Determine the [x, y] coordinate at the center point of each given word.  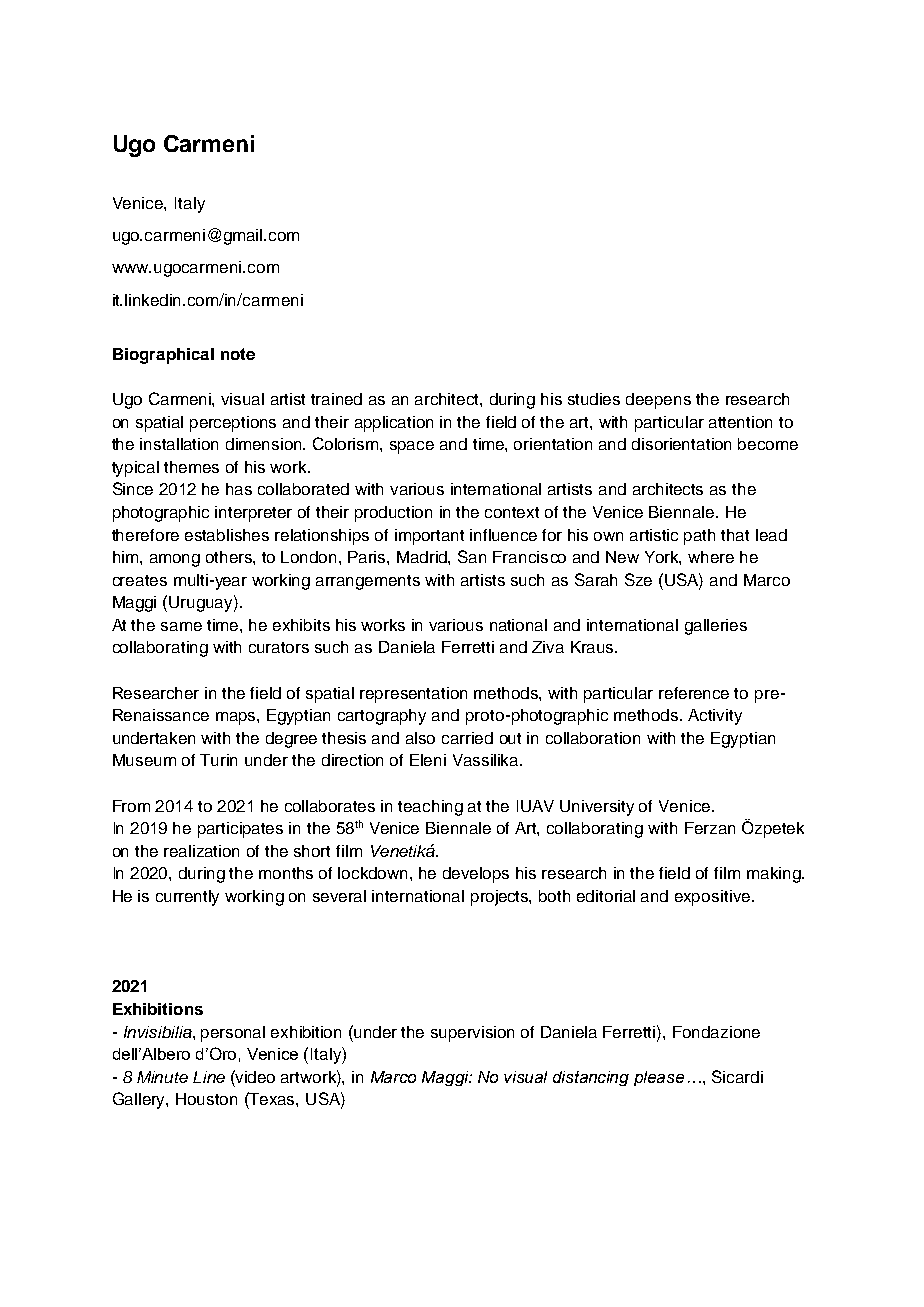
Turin [218, 760]
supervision [472, 1034]
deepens [658, 401]
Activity [715, 717]
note [238, 354]
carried [467, 738]
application [394, 424]
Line [209, 1077]
